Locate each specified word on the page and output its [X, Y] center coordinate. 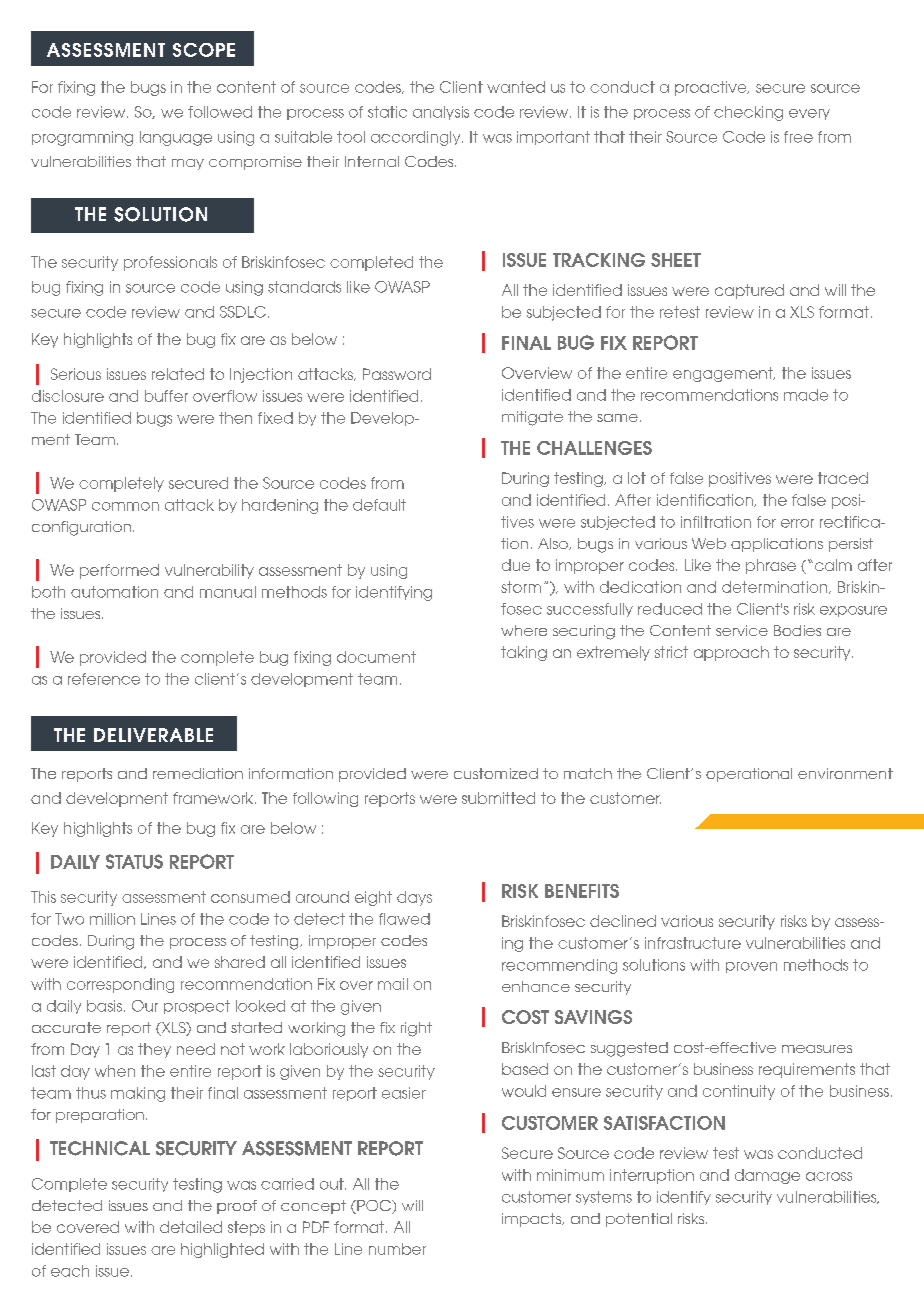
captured [749, 291]
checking [748, 113]
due [516, 565]
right [416, 1029]
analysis [441, 113]
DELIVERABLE [153, 735]
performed [119, 571]
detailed [191, 1227]
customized [496, 773]
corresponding [120, 985]
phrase [771, 566]
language [176, 138]
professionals [170, 263]
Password [397, 374]
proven [751, 967]
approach [731, 653]
